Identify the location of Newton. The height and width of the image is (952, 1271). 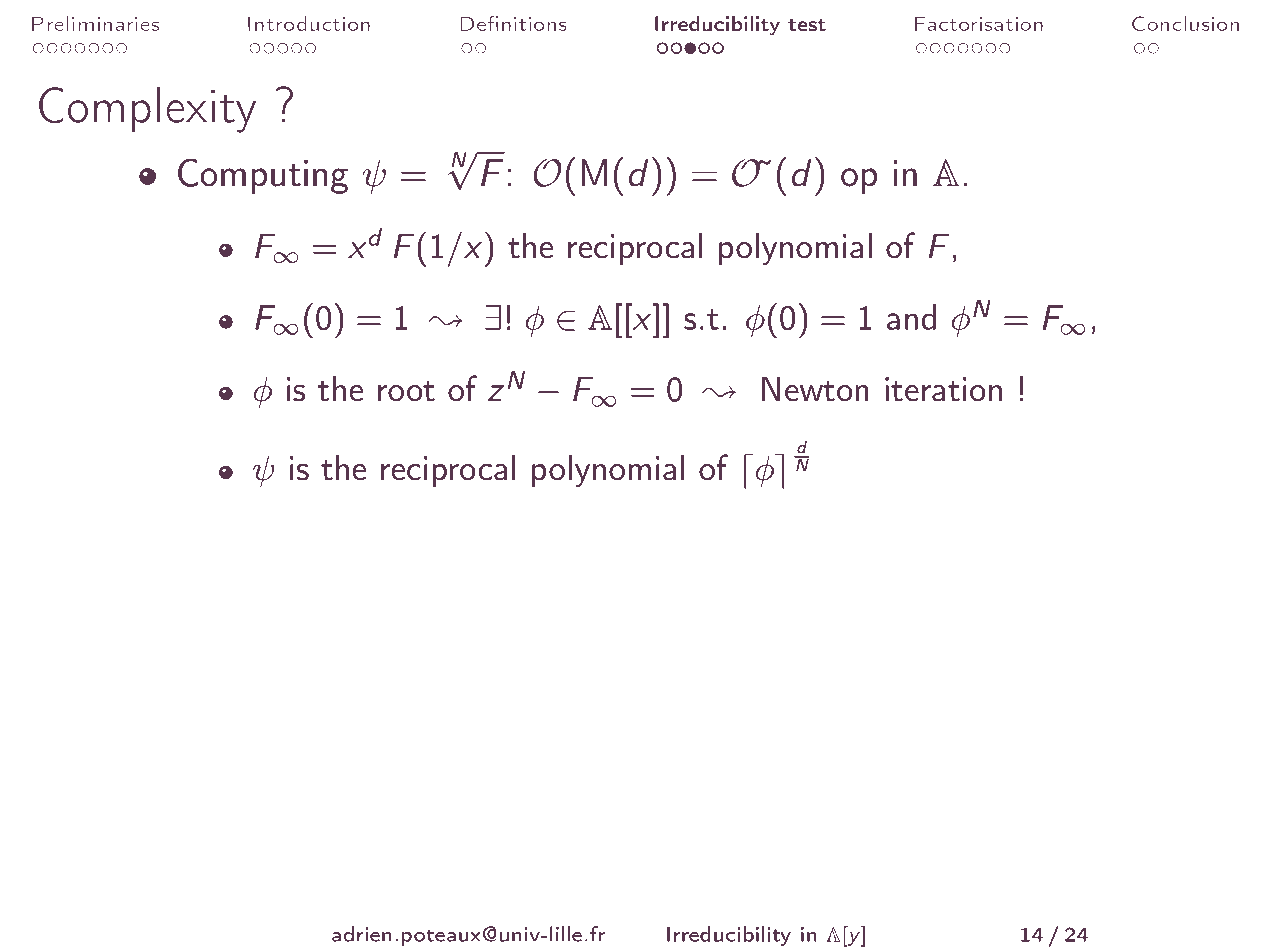
(815, 389).
